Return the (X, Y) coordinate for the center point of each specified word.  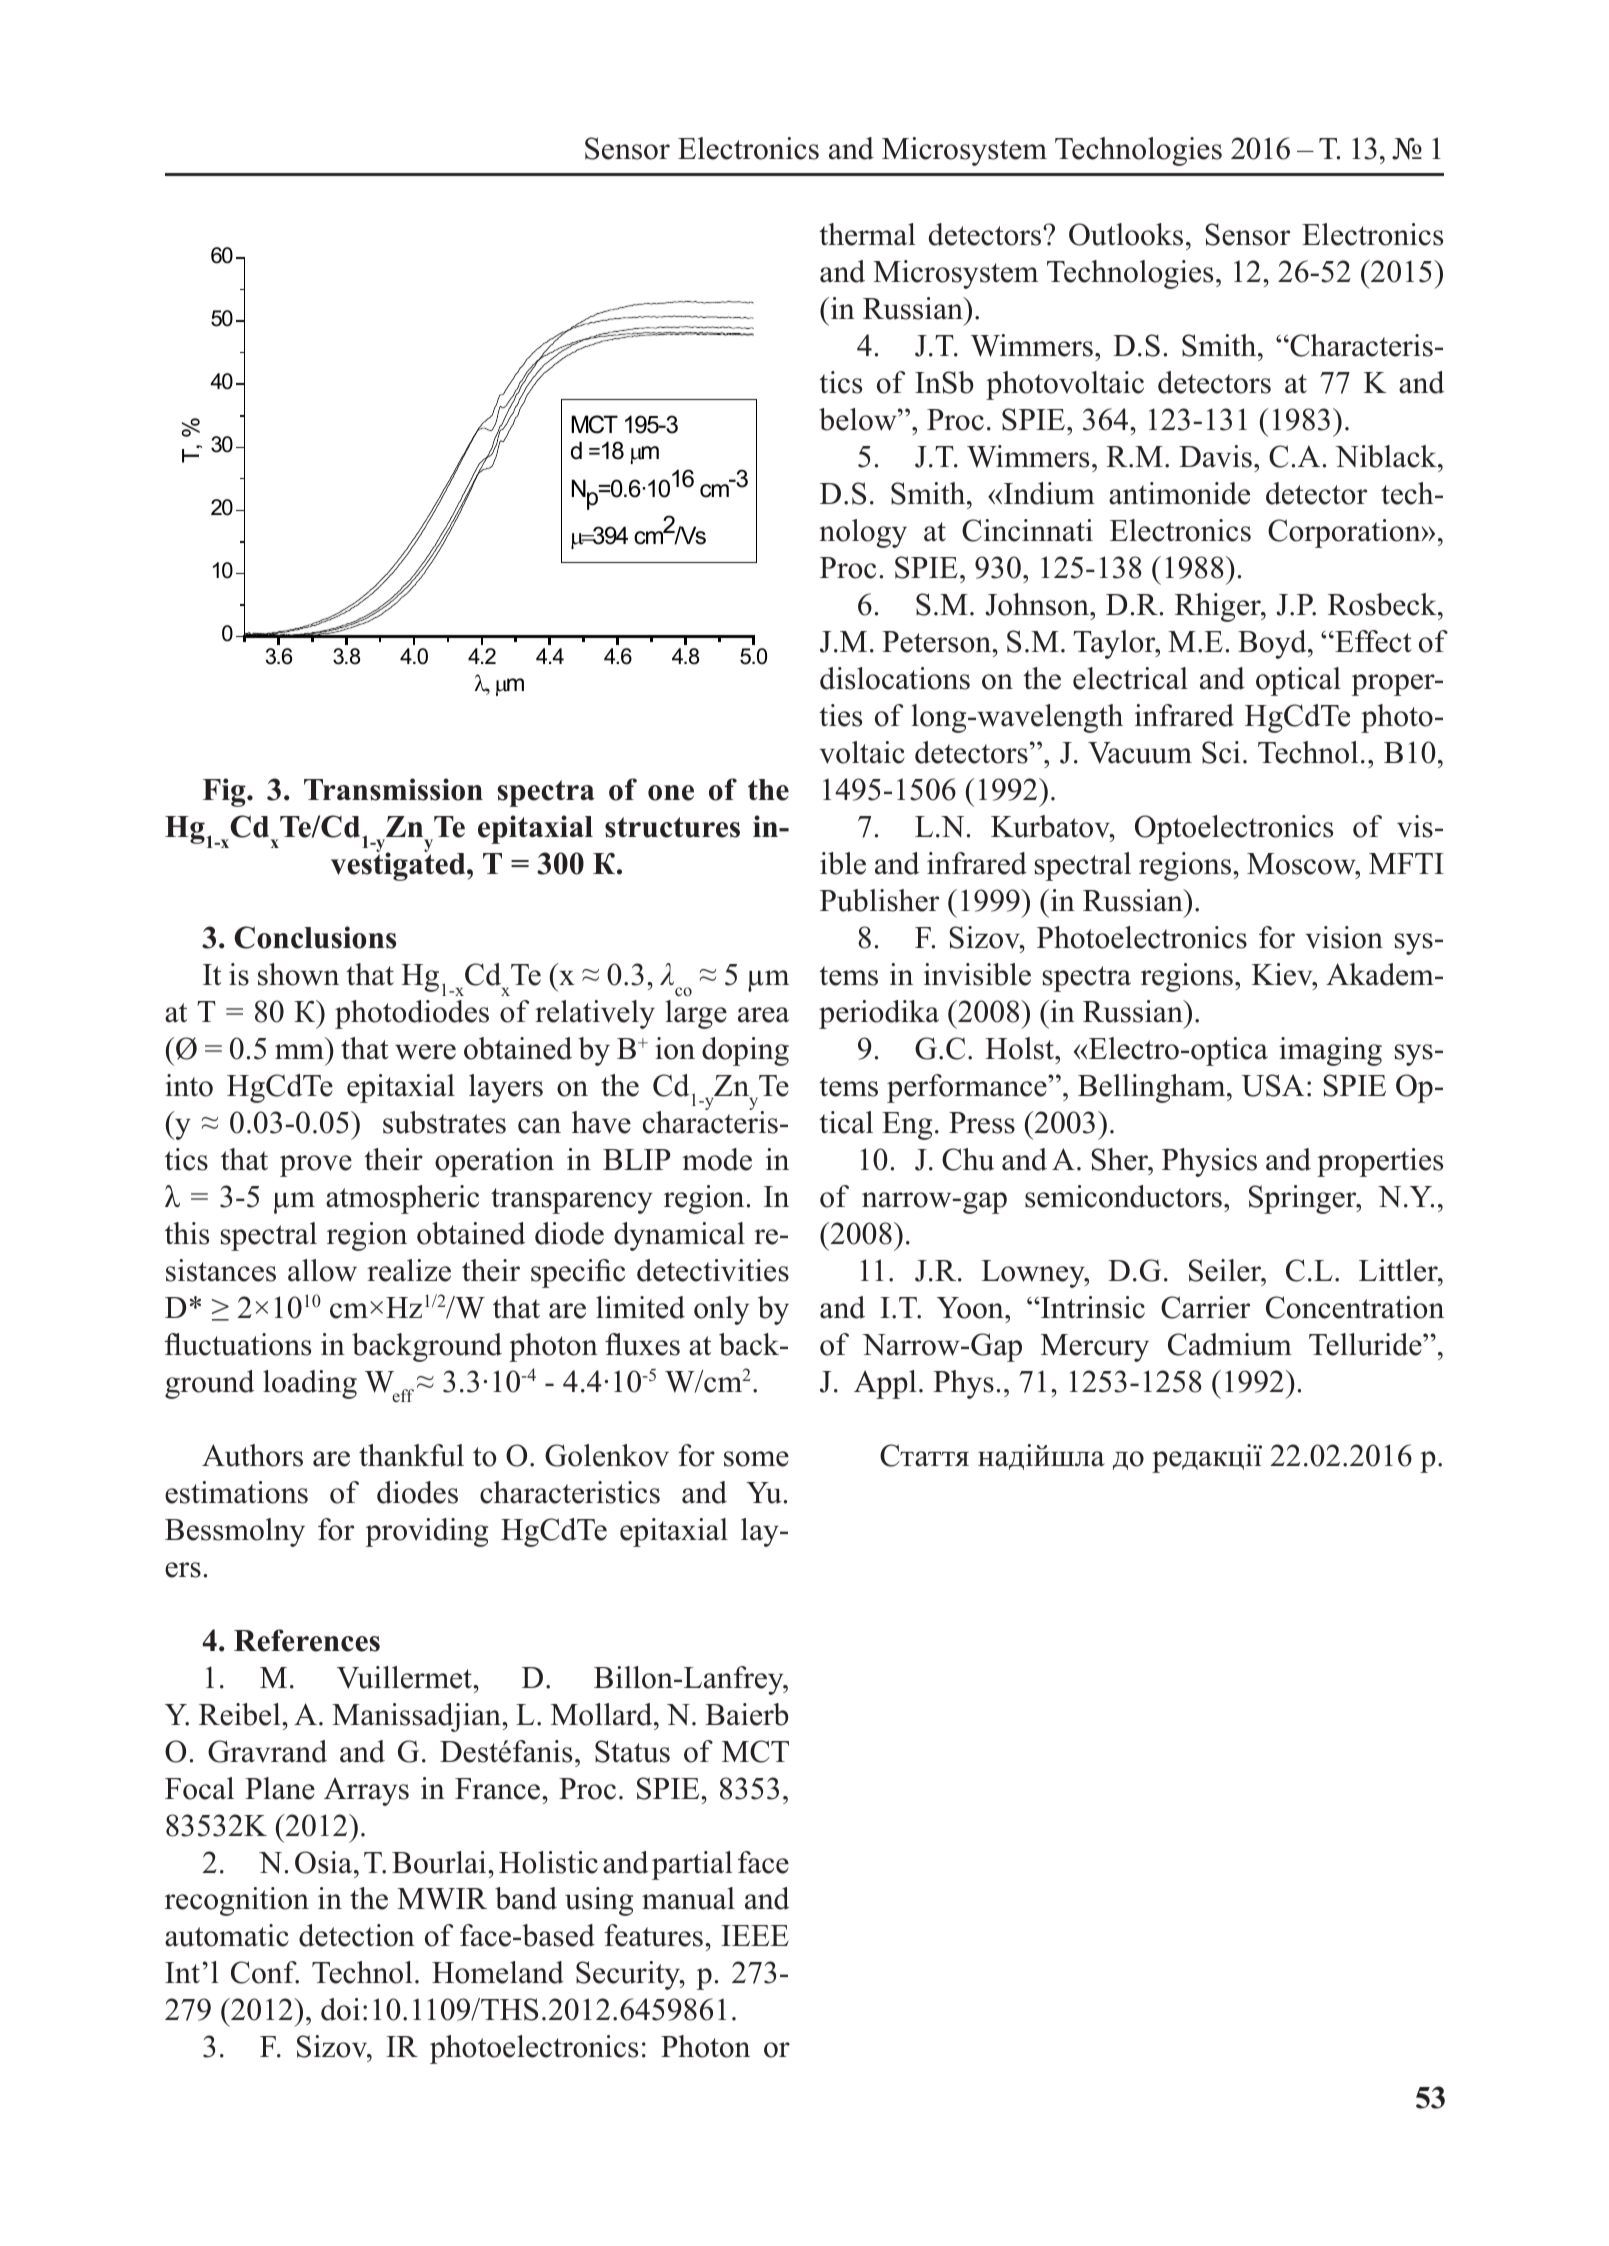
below (859, 419)
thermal (867, 234)
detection (357, 1935)
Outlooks (1126, 234)
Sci (1221, 752)
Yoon (971, 1308)
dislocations (895, 678)
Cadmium (1230, 1344)
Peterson (938, 642)
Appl (885, 1384)
